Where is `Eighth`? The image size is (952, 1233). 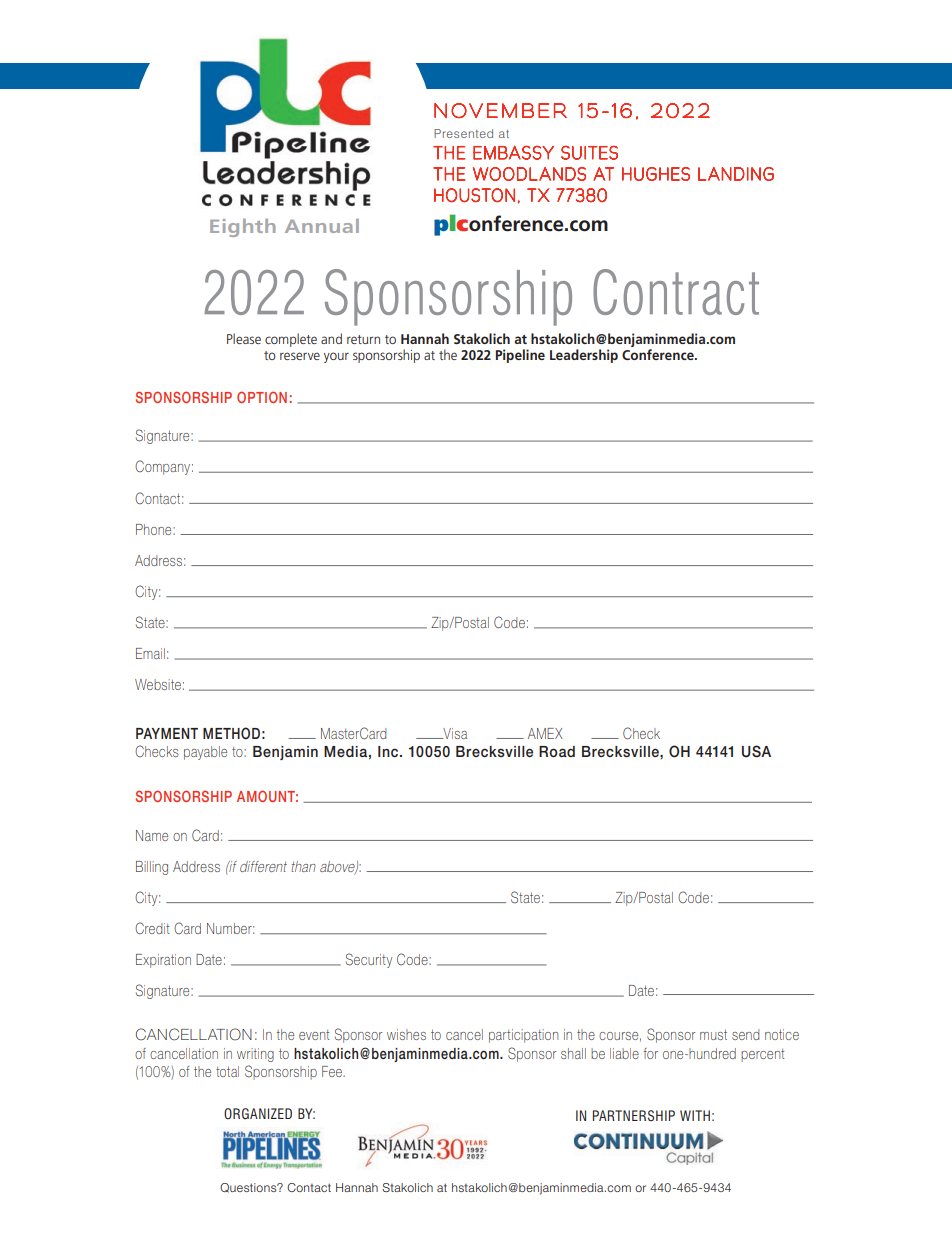
Eighth is located at coordinates (243, 228).
